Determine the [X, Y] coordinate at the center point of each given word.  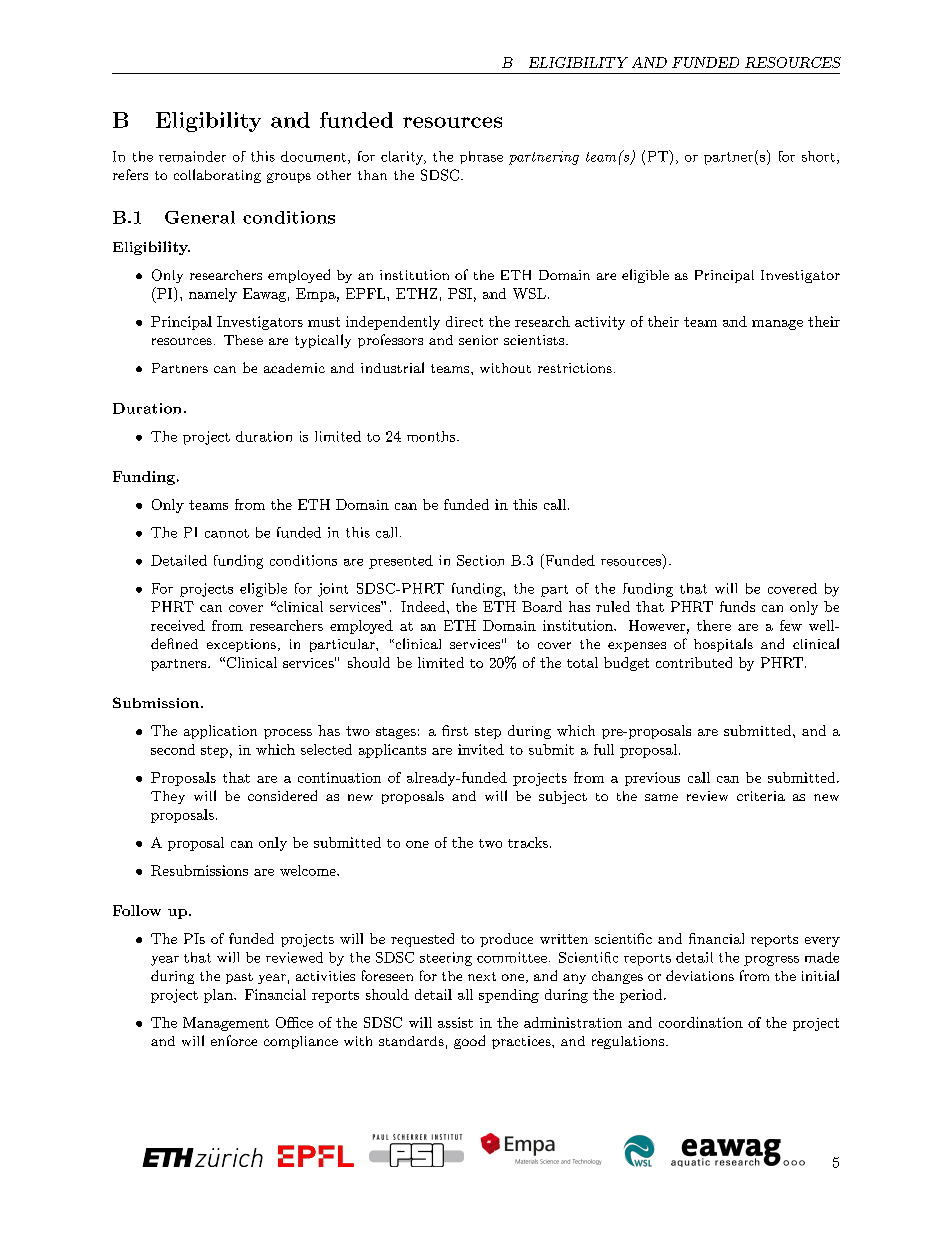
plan [219, 996]
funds [737, 606]
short [818, 156]
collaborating [217, 176]
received [178, 625]
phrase [481, 157]
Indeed [424, 606]
